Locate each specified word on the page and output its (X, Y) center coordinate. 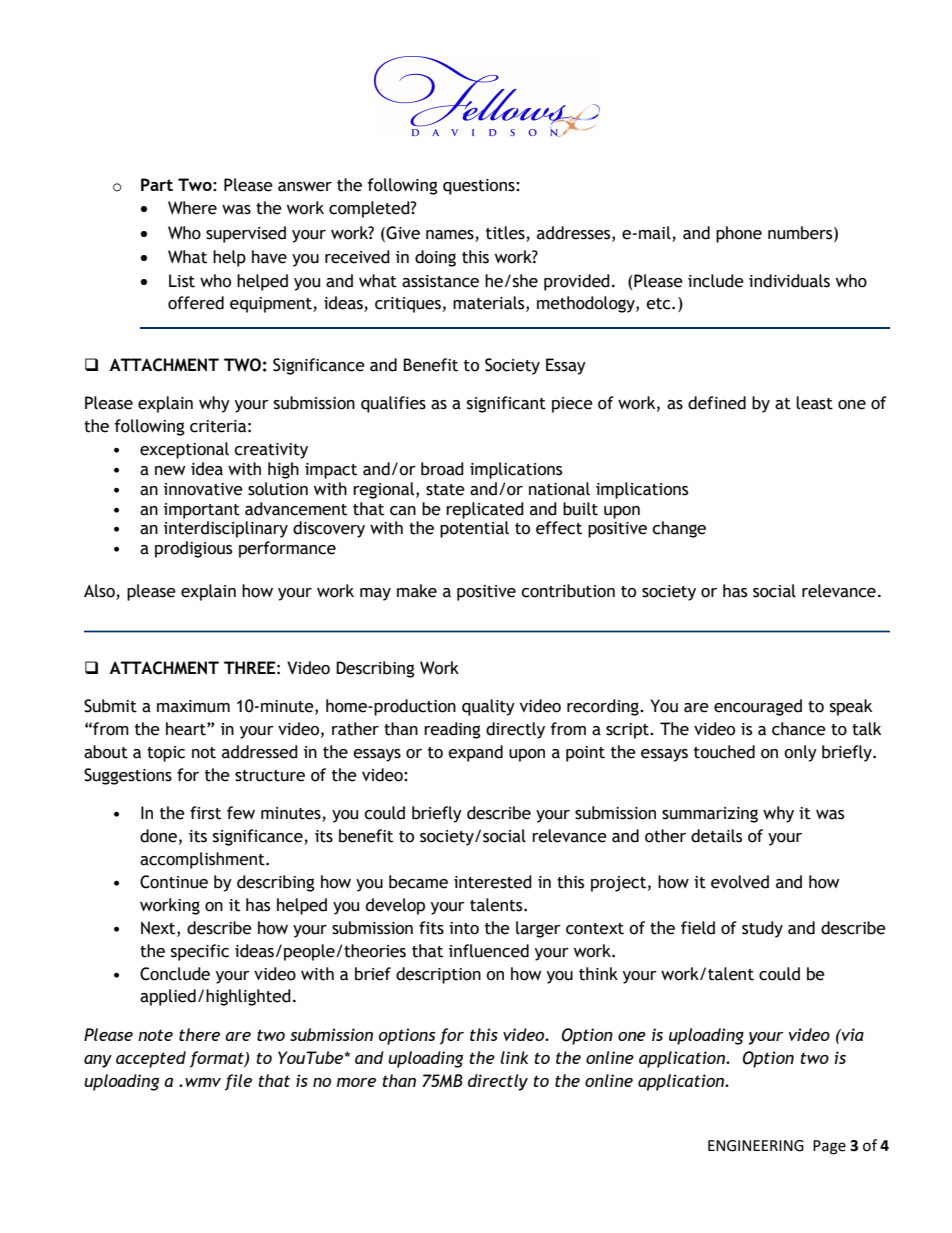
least (814, 403)
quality (488, 707)
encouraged (758, 707)
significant (506, 404)
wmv (203, 1082)
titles (505, 233)
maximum (193, 706)
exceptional (184, 450)
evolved (740, 882)
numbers (801, 233)
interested (493, 882)
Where (192, 208)
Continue (174, 882)
